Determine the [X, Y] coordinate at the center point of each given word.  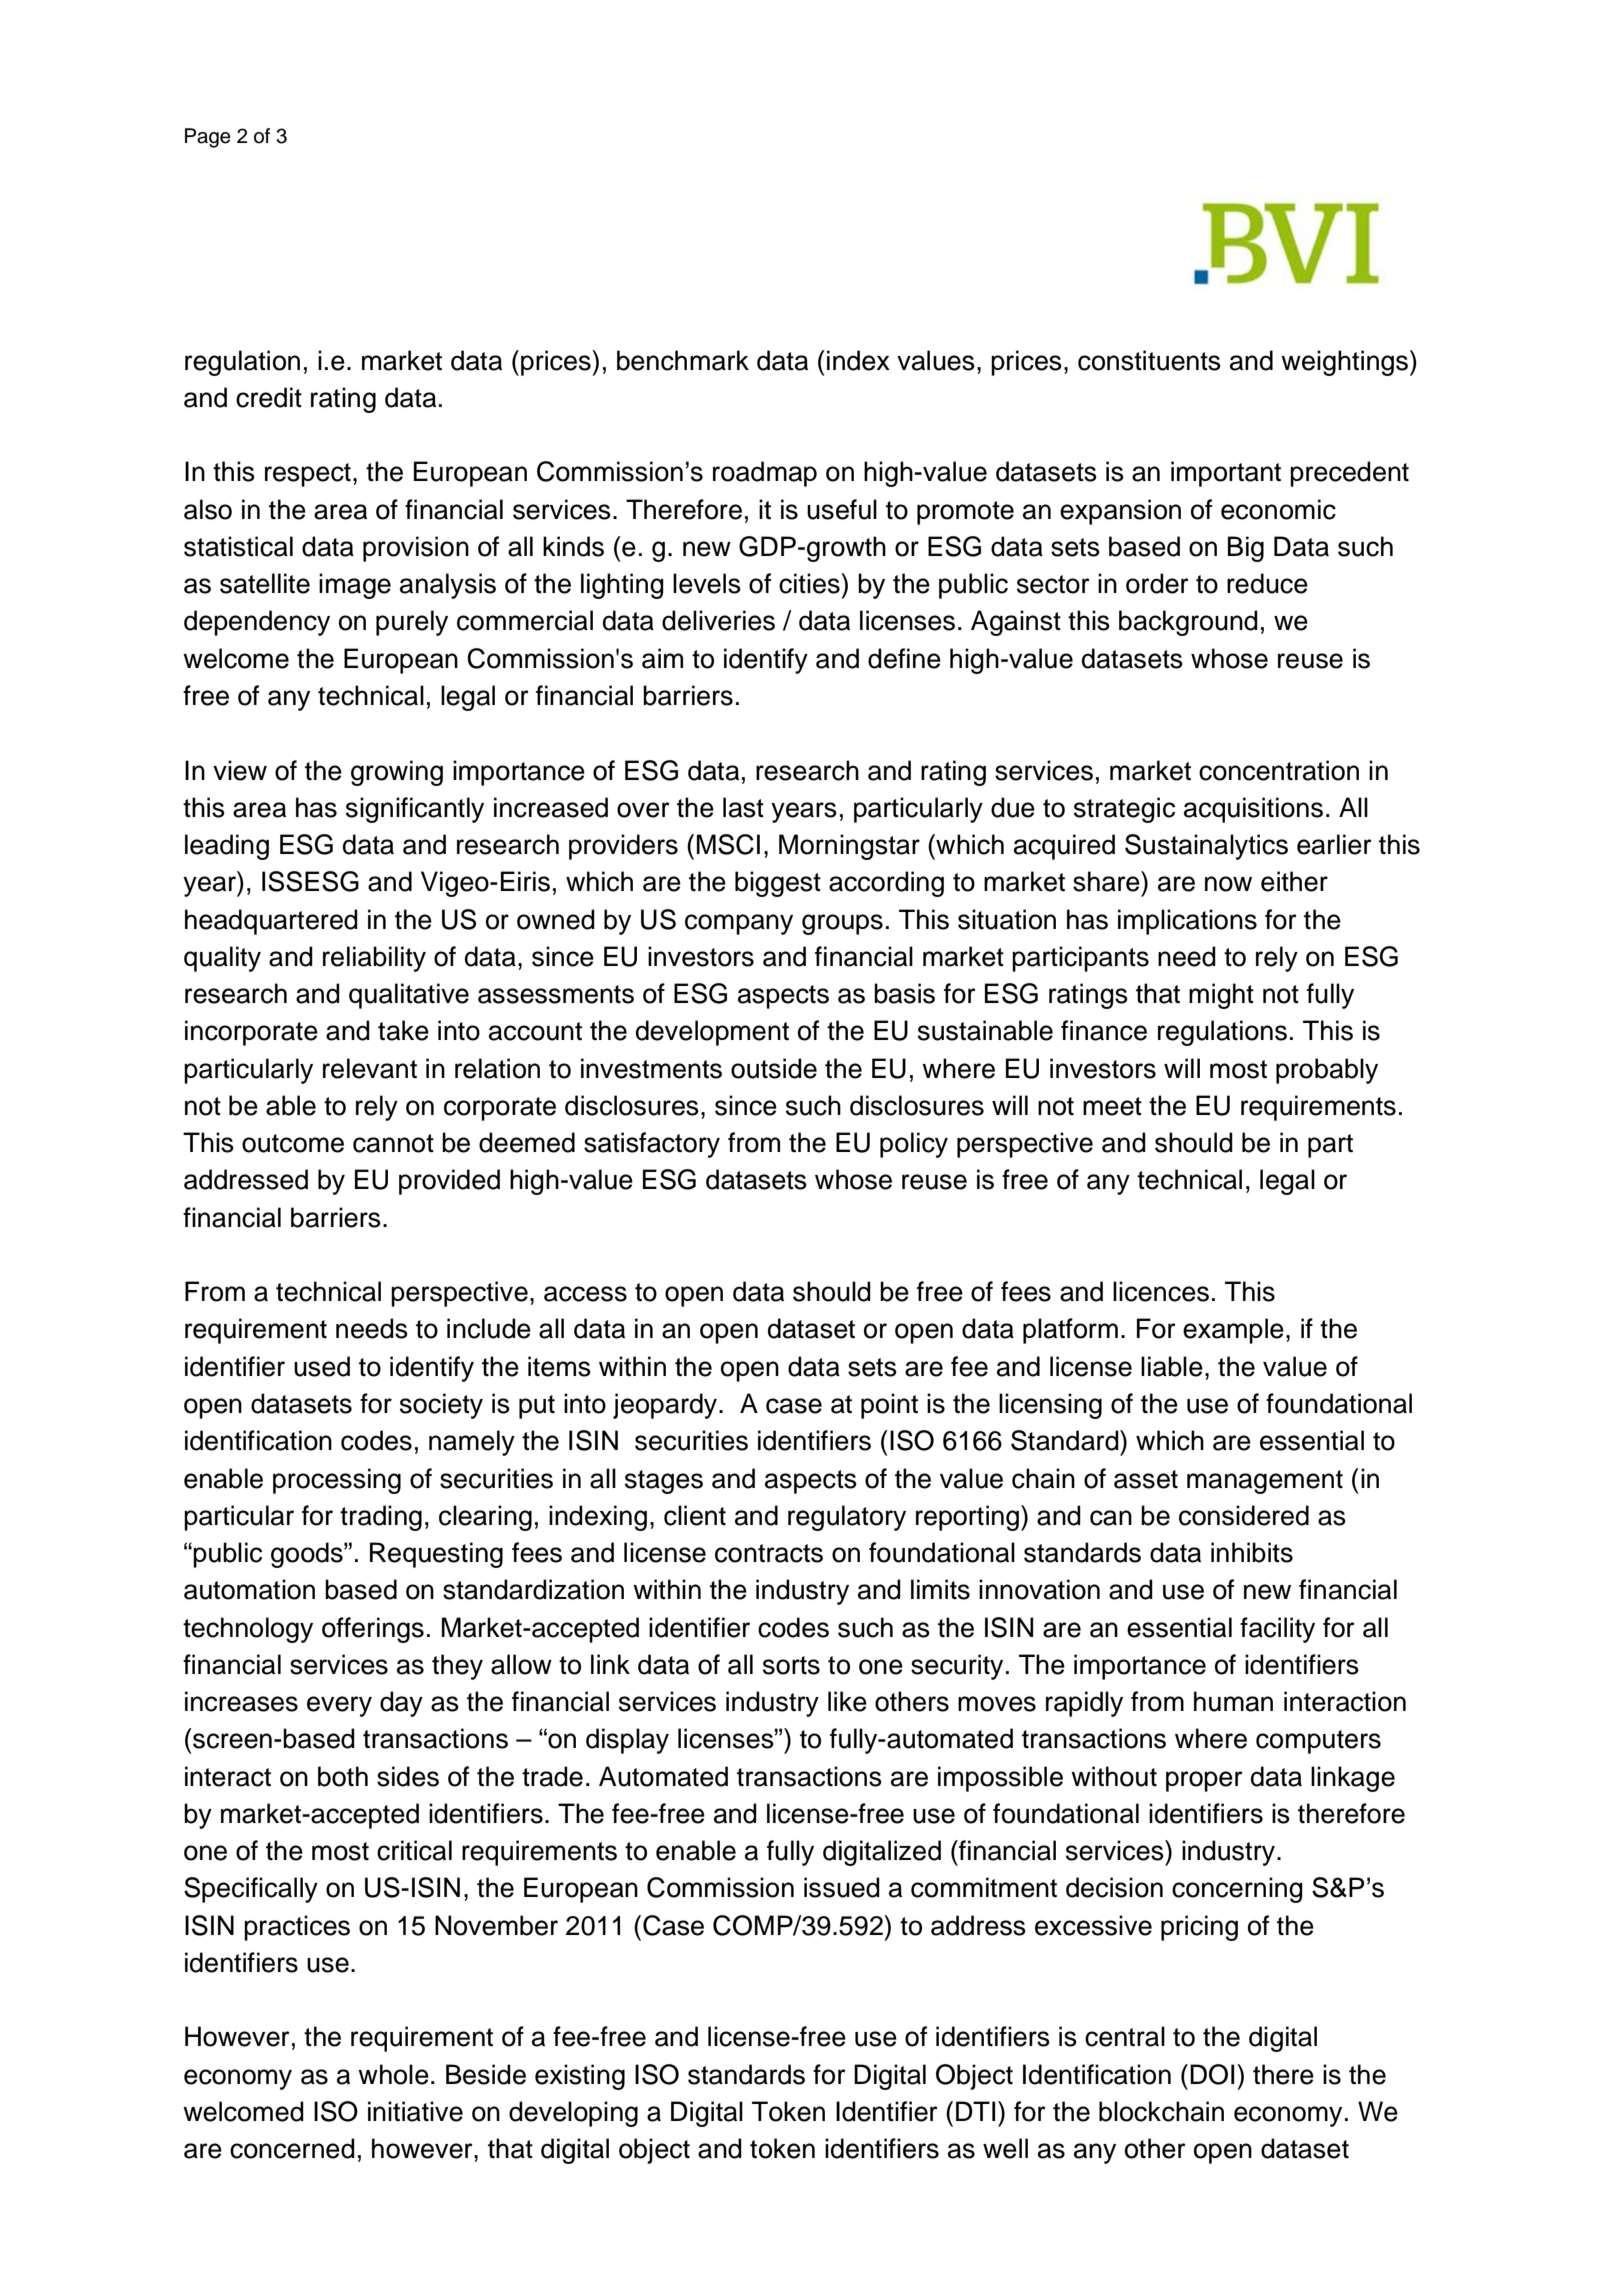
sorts [791, 1665]
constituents [1149, 360]
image [355, 586]
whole [393, 2074]
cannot [393, 1143]
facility [1277, 1630]
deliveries [718, 620]
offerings [373, 1630]
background [1188, 623]
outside [774, 1068]
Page [208, 138]
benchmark [683, 360]
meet [1112, 1106]
